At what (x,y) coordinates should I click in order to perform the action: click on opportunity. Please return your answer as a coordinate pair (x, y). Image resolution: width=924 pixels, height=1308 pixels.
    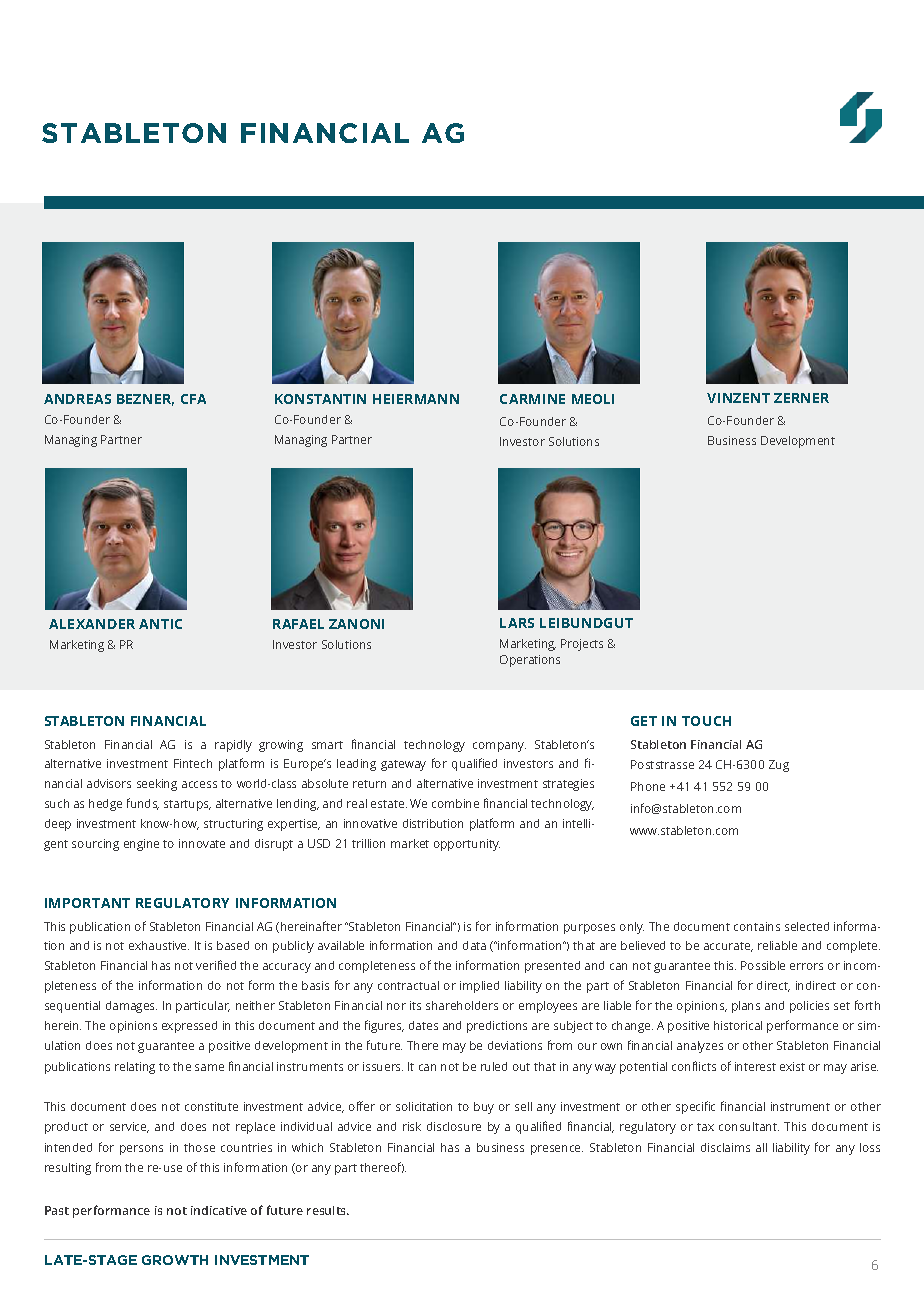
    Looking at the image, I should click on (467, 845).
